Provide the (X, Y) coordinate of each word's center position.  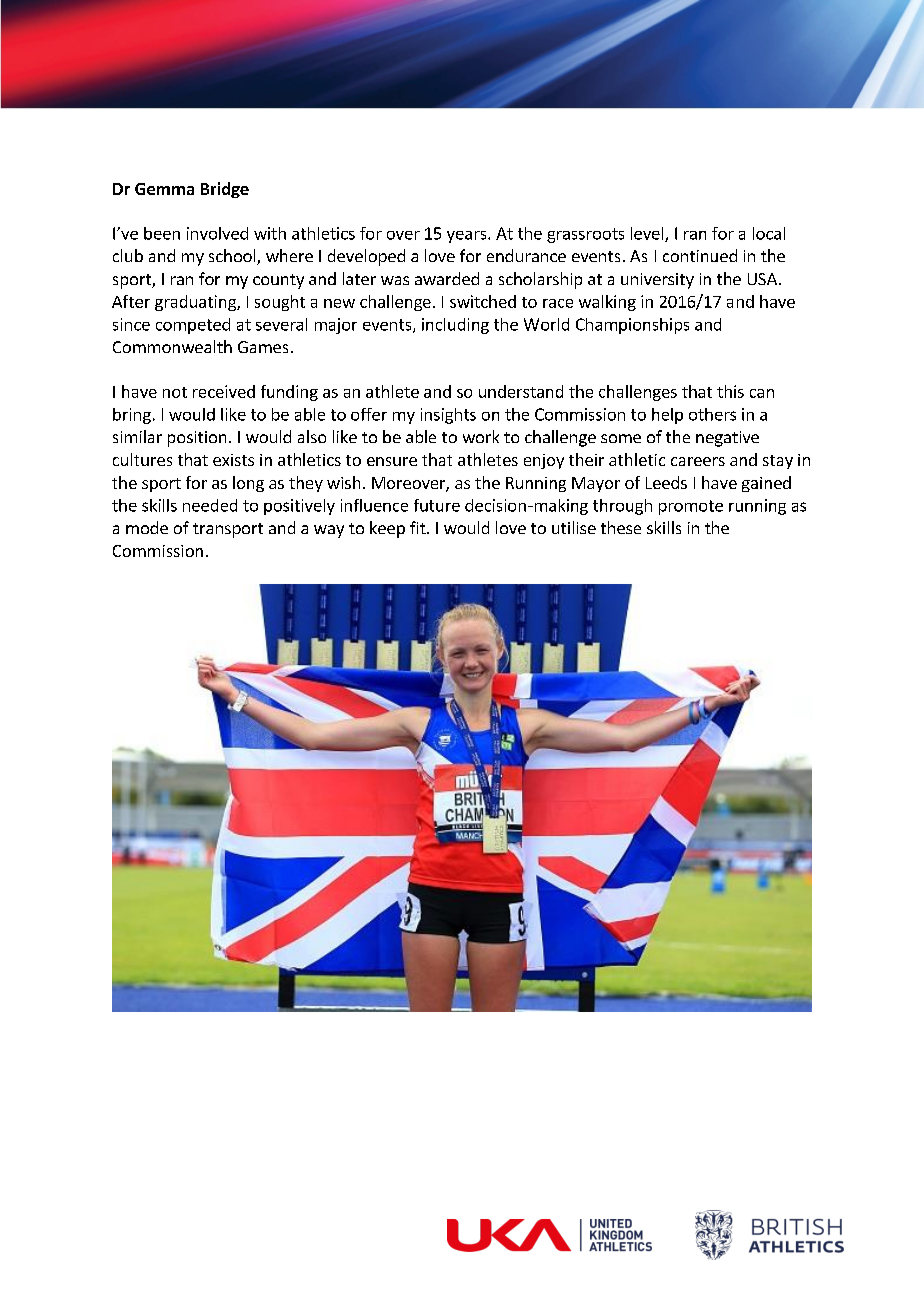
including (455, 326)
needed (210, 505)
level (648, 234)
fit (419, 527)
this (730, 391)
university (657, 281)
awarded (447, 278)
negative (727, 439)
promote (691, 507)
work (481, 436)
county (278, 281)
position (197, 439)
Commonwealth (172, 346)
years (468, 237)
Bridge (225, 190)
